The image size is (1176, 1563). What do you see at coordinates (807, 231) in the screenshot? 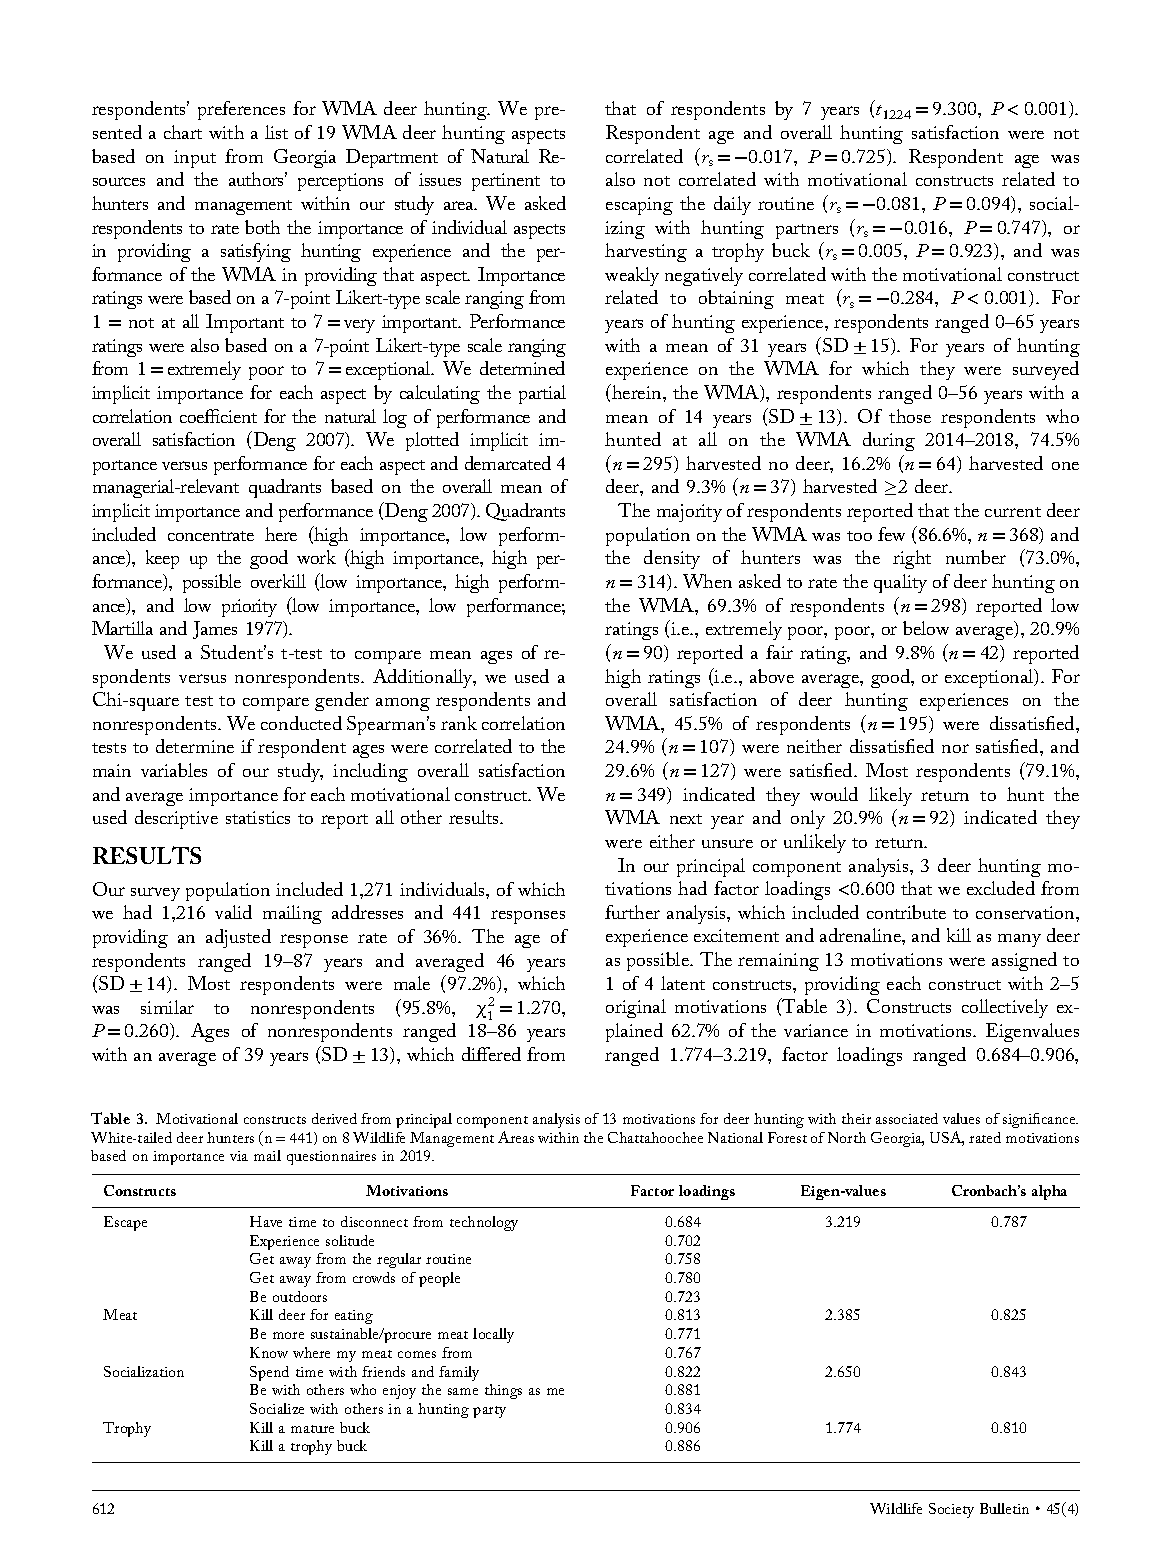
I see `partners` at bounding box center [807, 231].
